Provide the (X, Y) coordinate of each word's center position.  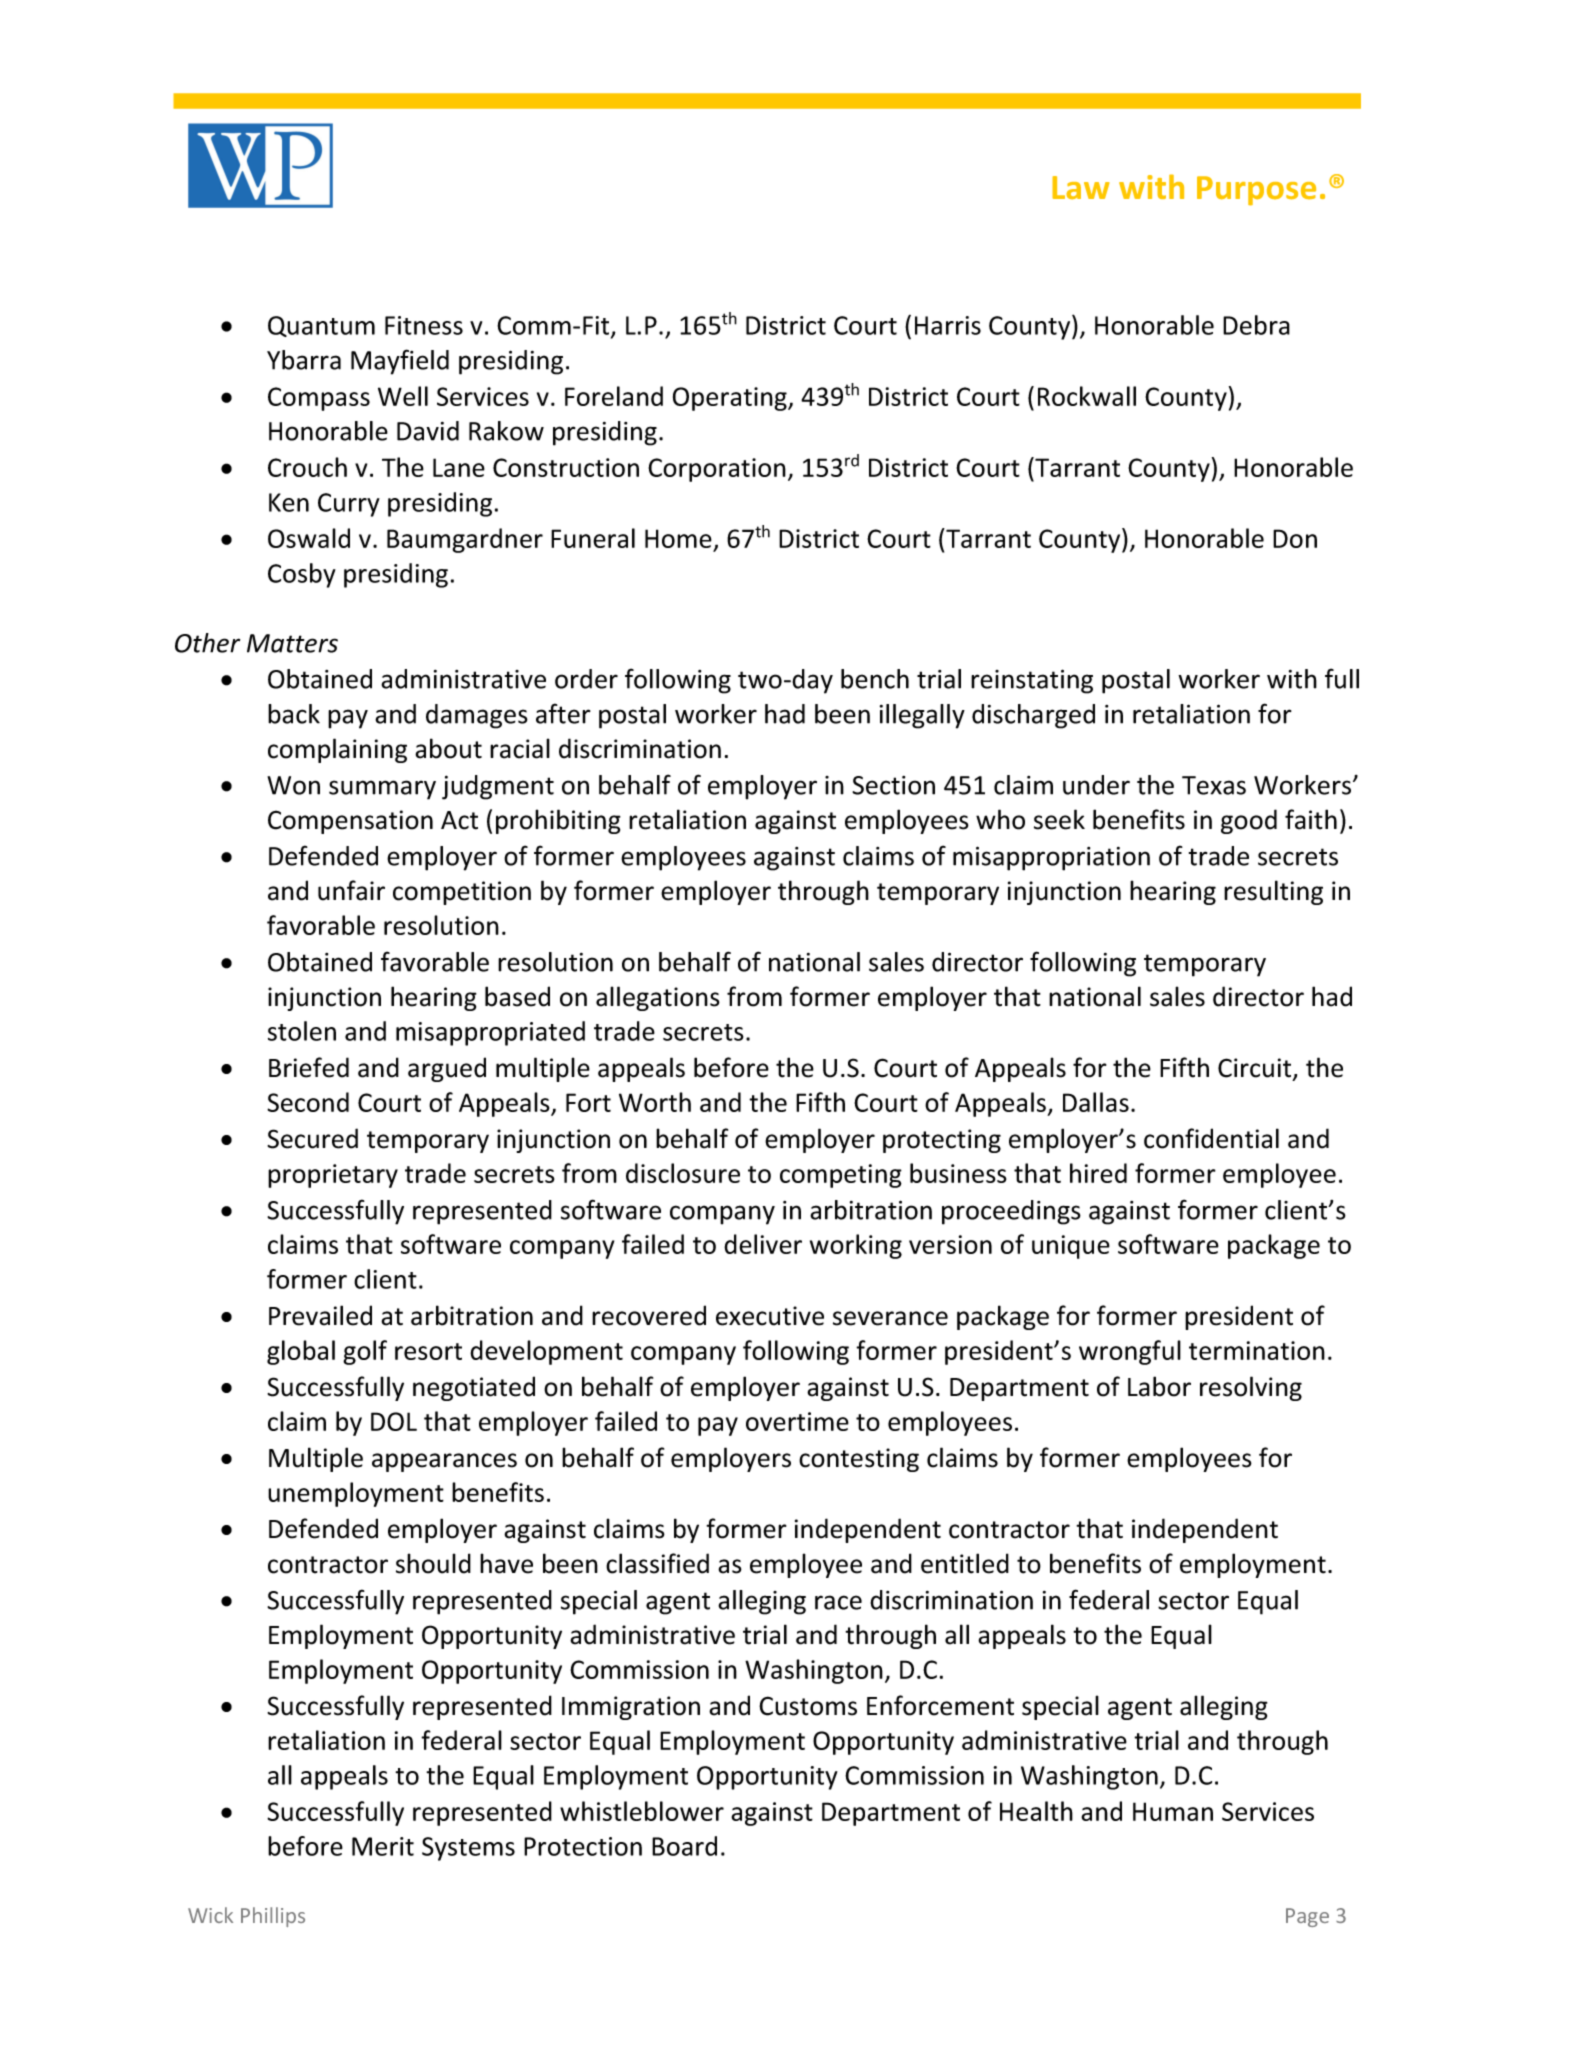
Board (684, 1846)
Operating (731, 399)
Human (1173, 1811)
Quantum (321, 326)
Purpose (1256, 191)
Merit (383, 1846)
